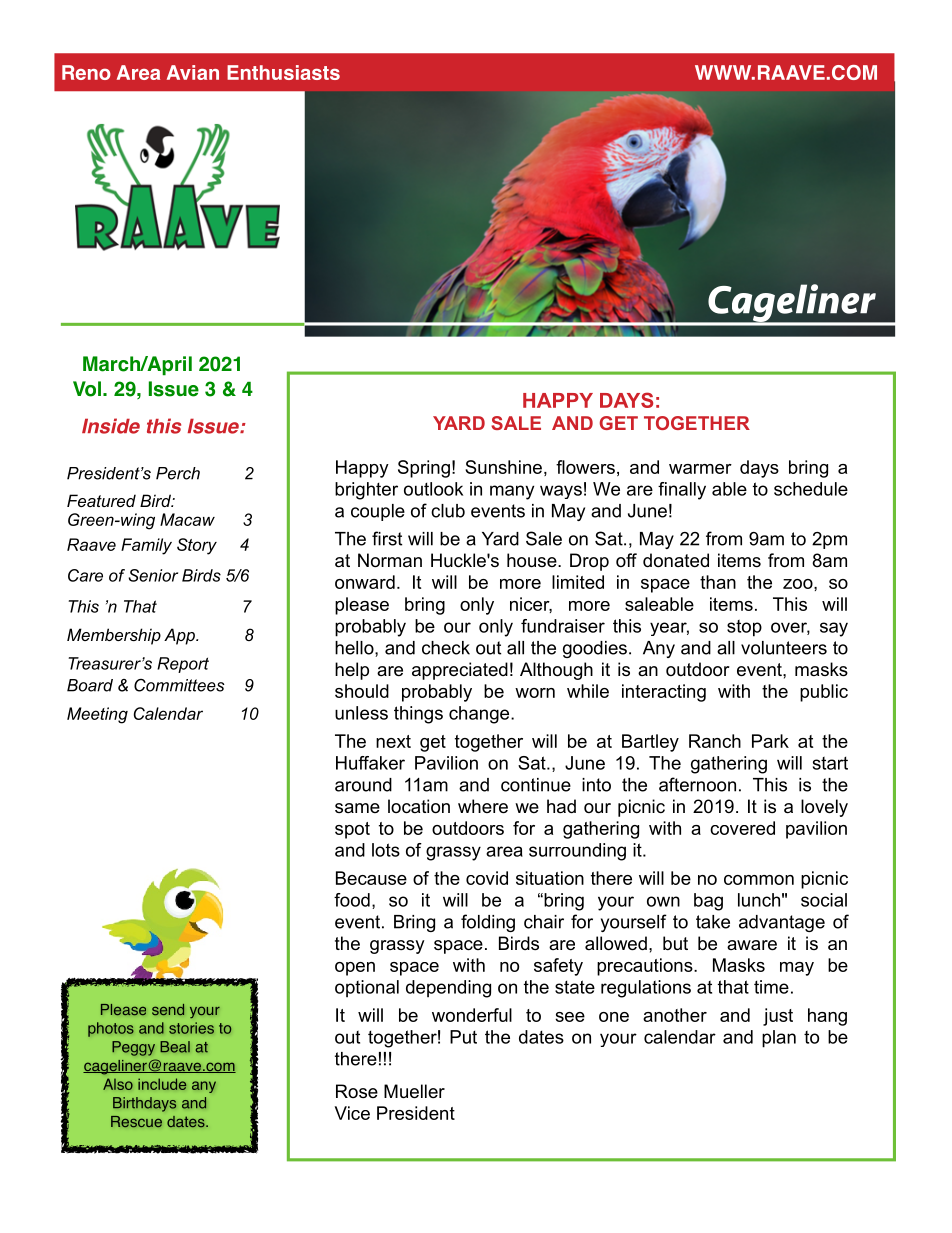 The width and height of the document is (952, 1233). Describe the element at coordinates (446, 648) in the document. I see `check` at that location.
